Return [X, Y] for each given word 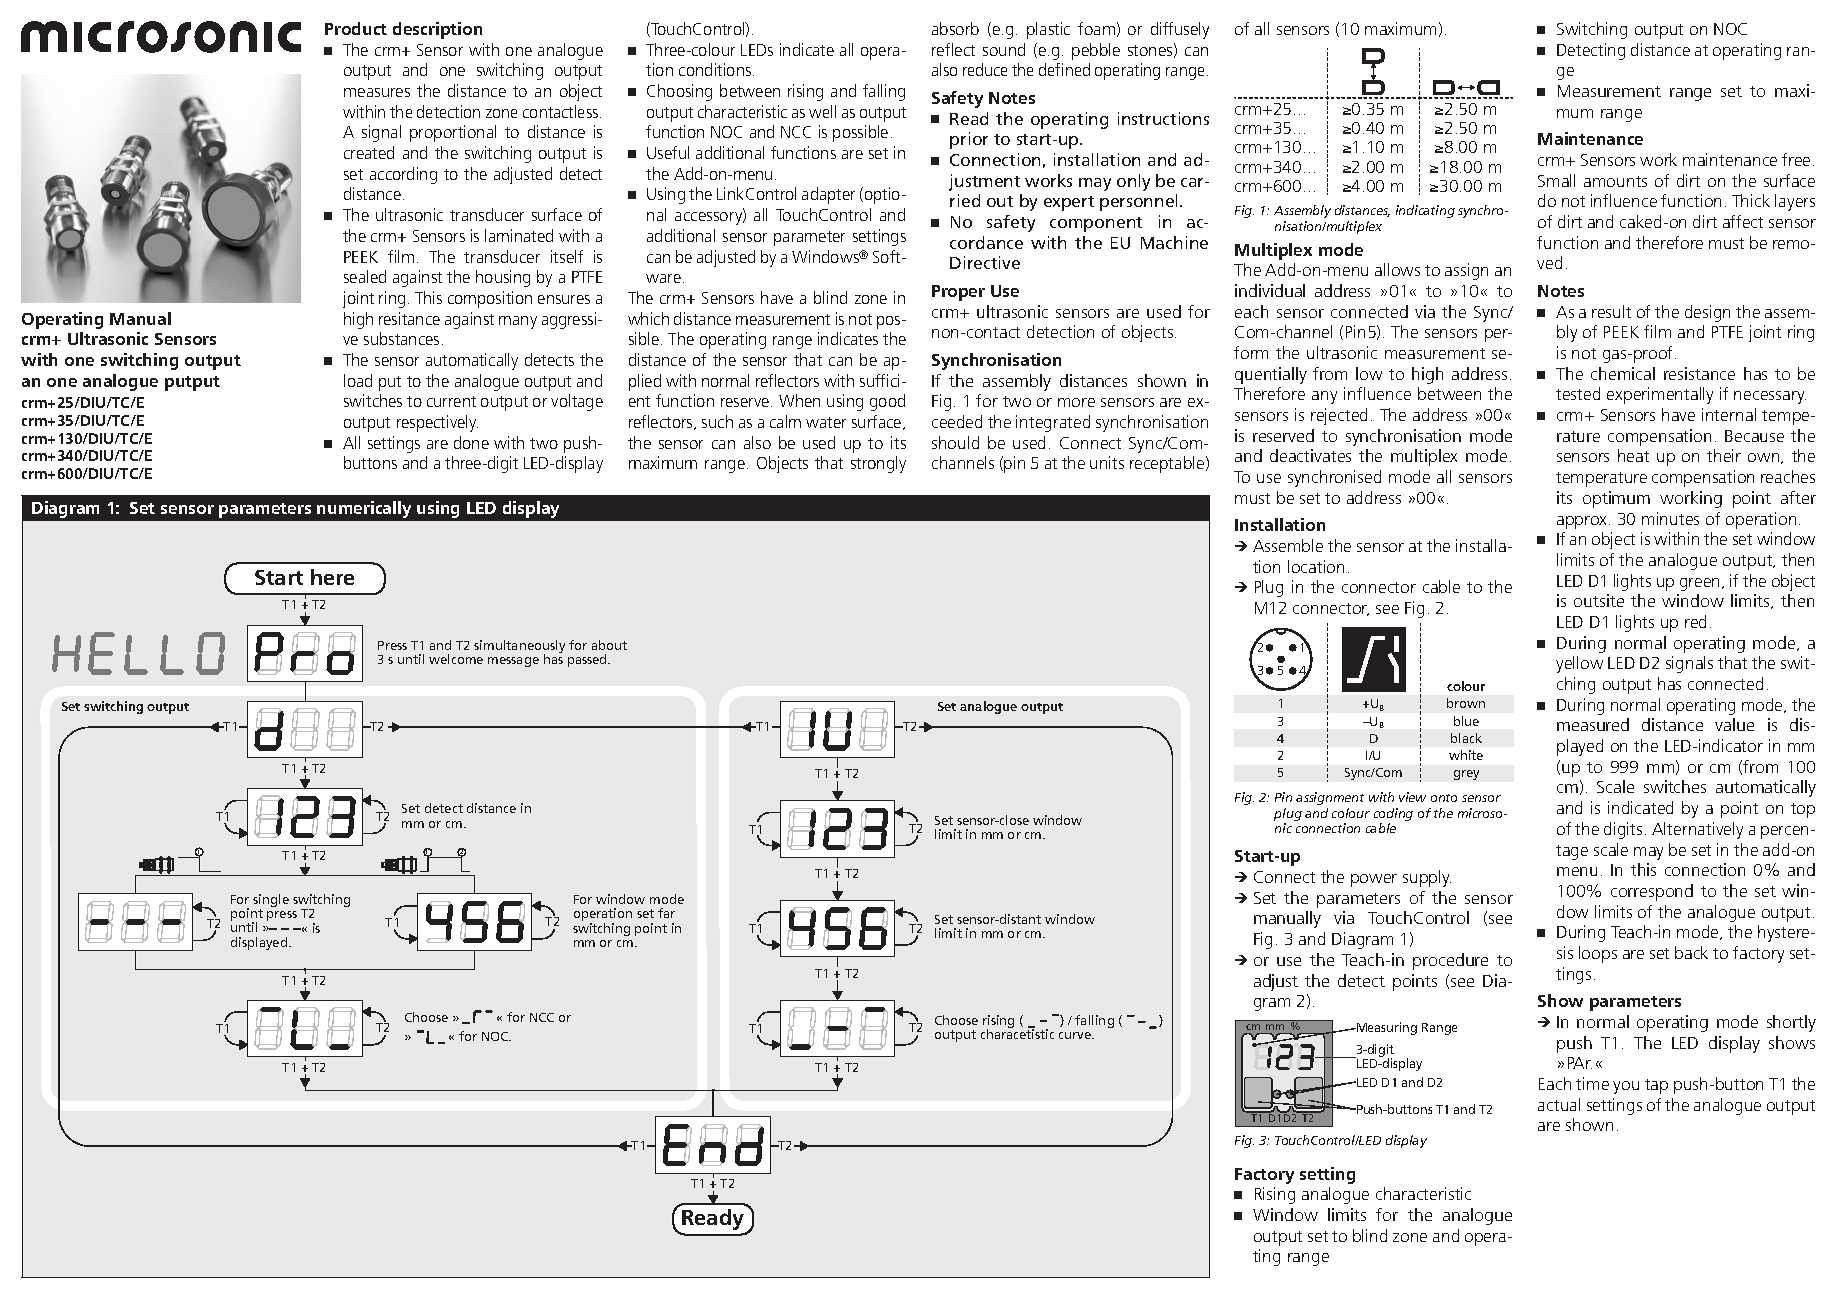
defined [1064, 69]
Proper [958, 293]
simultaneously [519, 648]
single [271, 902]
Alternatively [1697, 830]
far [666, 913]
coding [1393, 816]
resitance [409, 318]
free [1796, 159]
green [1699, 584]
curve [1076, 1035]
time [1592, 1083]
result [1611, 311]
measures [377, 92]
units [1107, 462]
